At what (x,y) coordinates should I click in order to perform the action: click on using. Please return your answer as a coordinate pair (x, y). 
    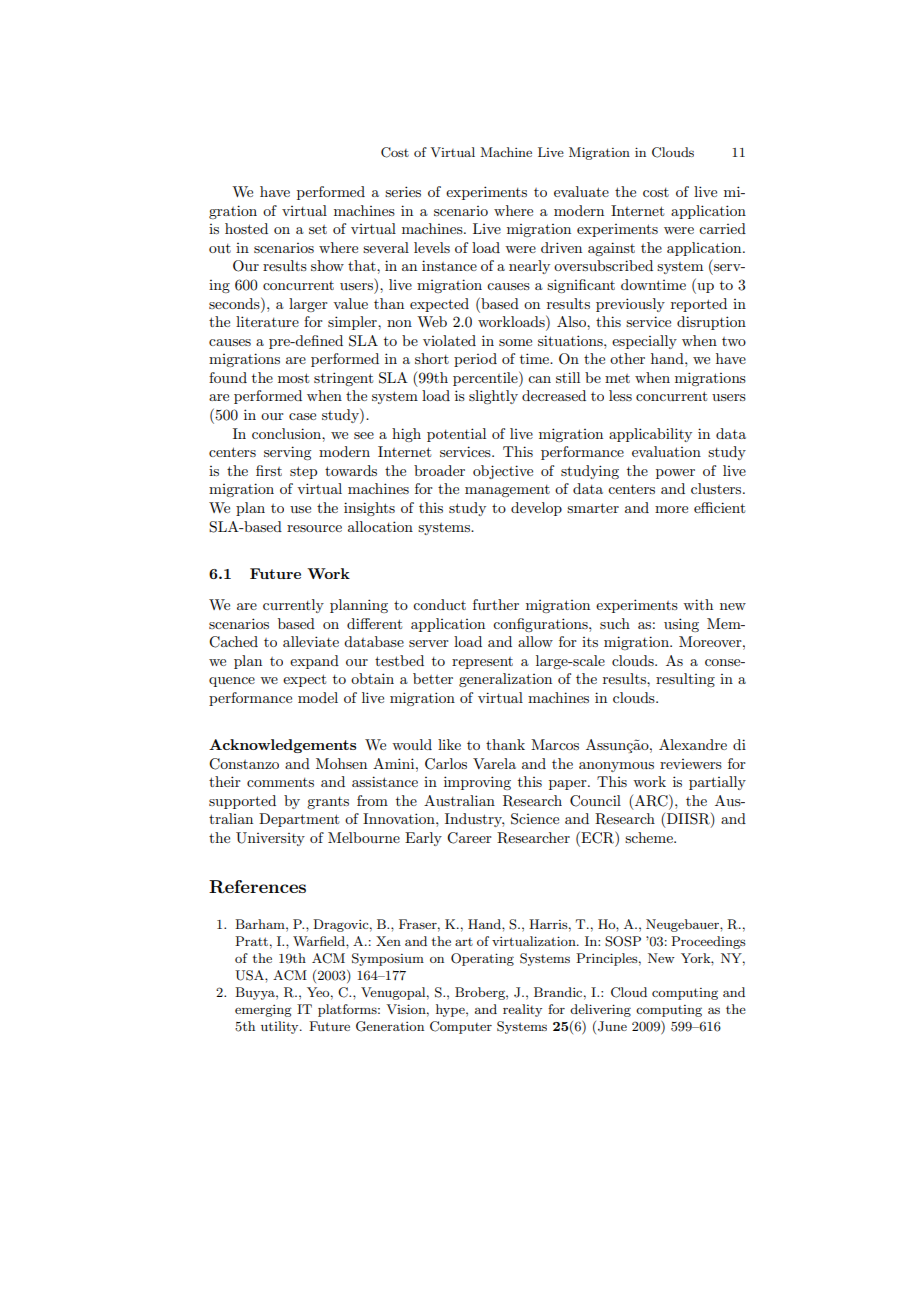
    Looking at the image, I should click on (681, 625).
